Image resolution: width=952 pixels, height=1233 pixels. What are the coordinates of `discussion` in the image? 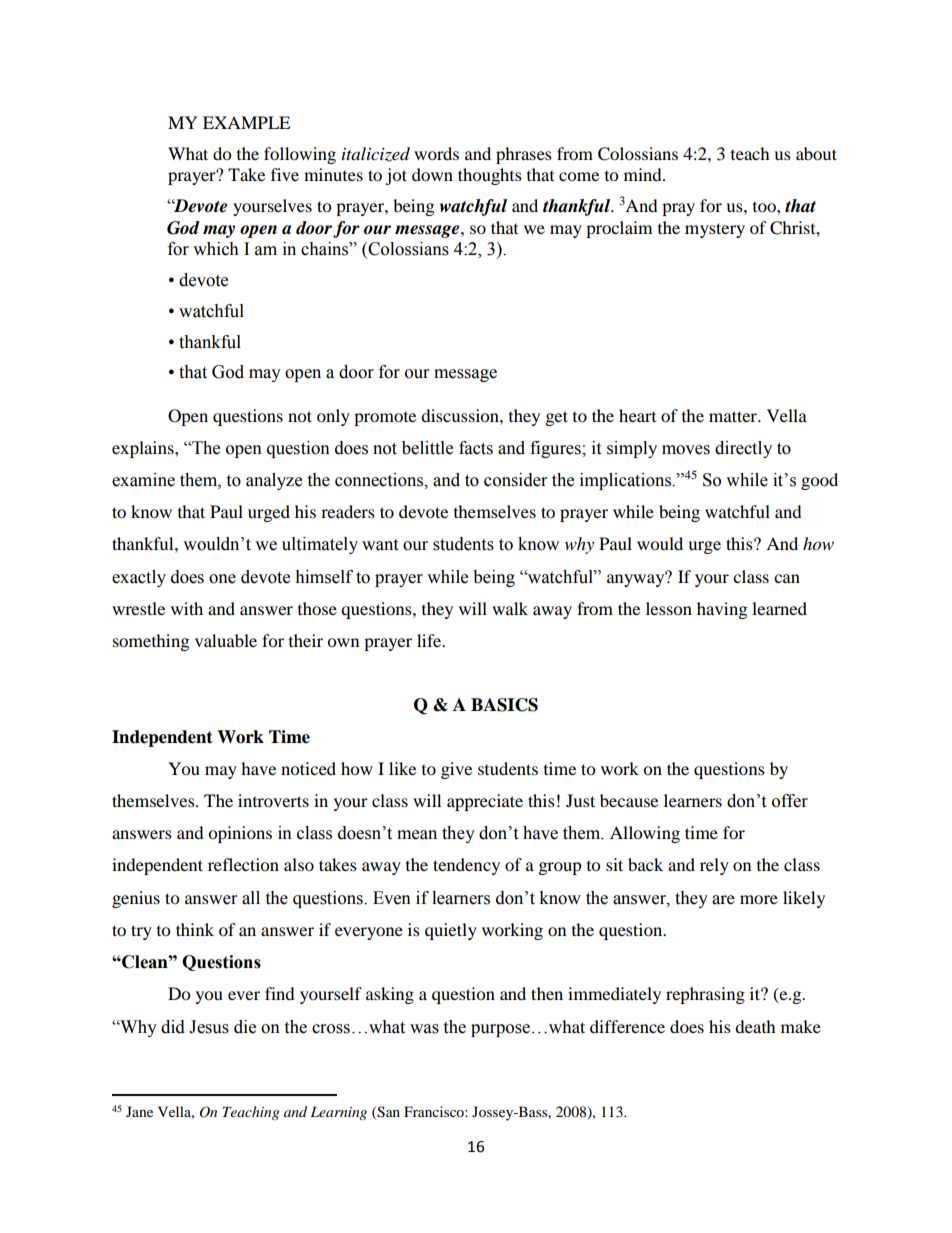 It's located at (461, 415).
